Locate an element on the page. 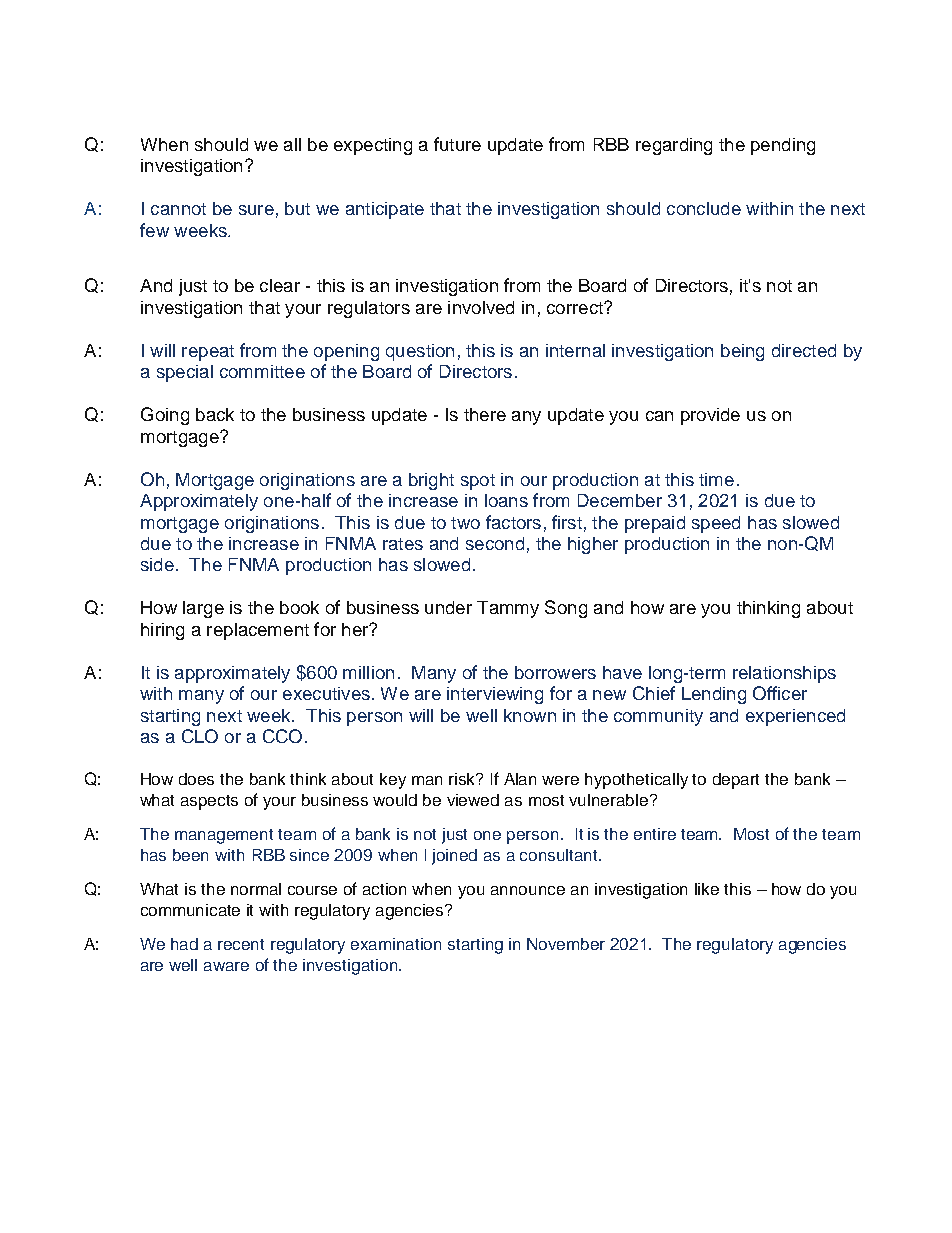  risk is located at coordinates (463, 779).
